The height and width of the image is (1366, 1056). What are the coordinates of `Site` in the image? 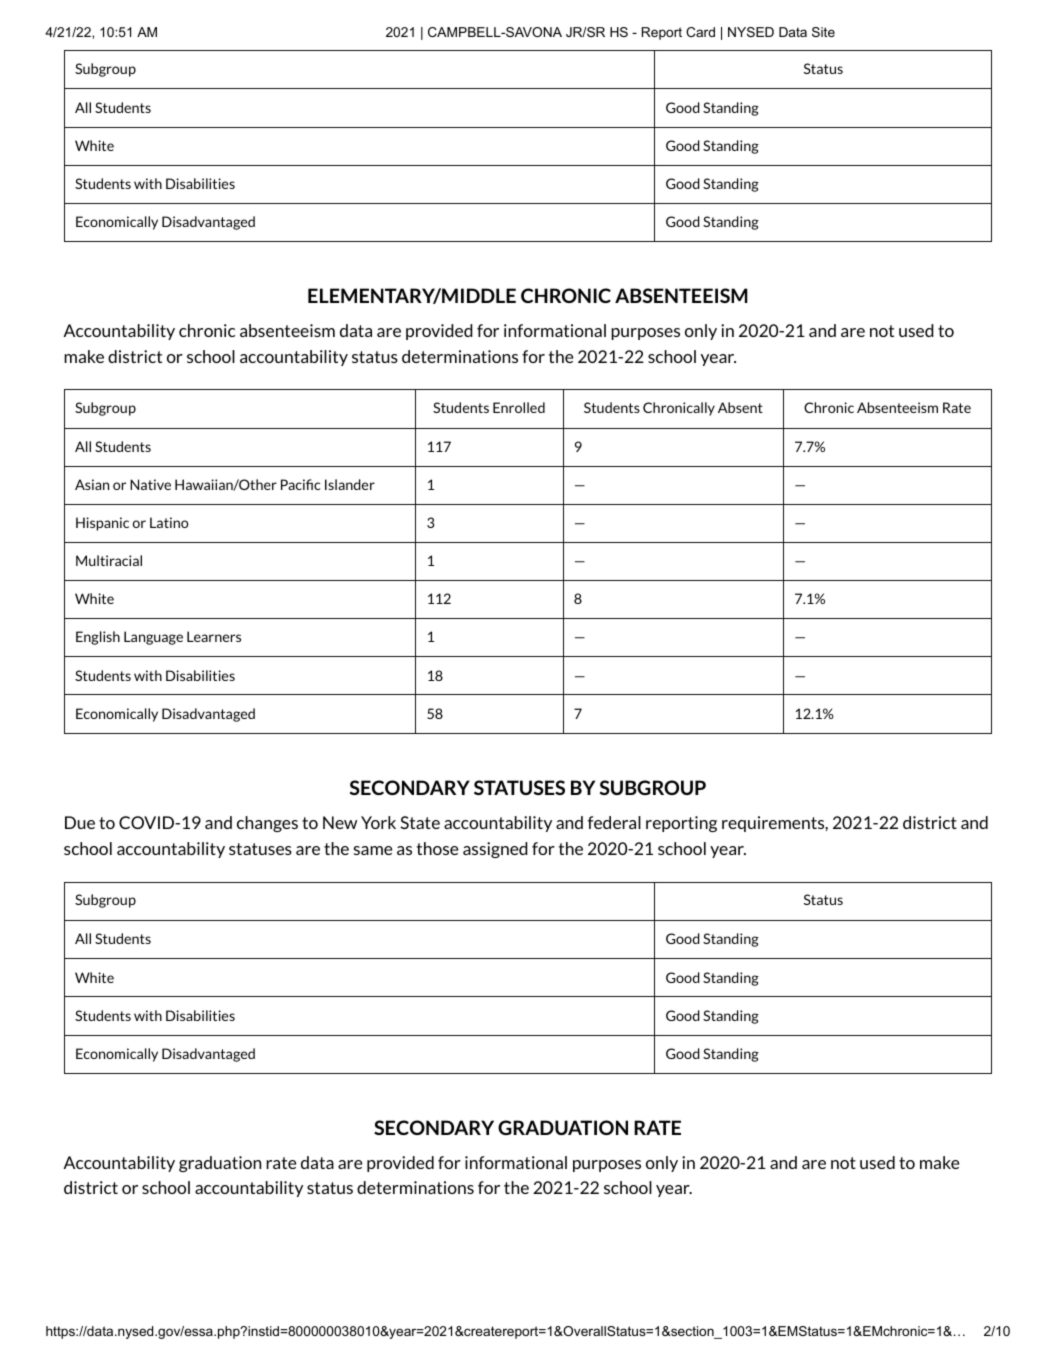 It's located at (823, 32).
